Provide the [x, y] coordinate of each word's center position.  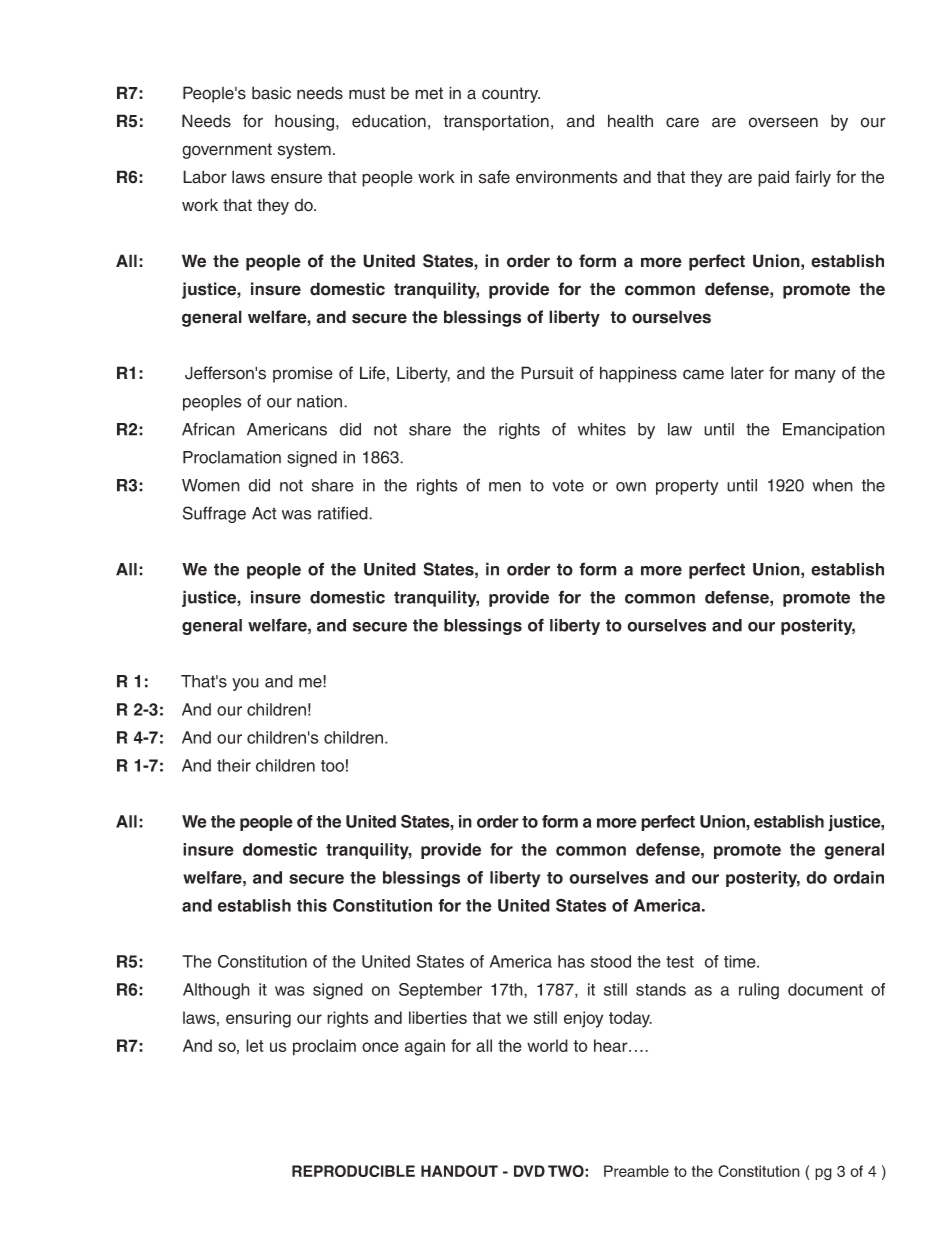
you [245, 684]
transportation [496, 122]
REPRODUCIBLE [353, 1171]
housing [306, 122]
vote [568, 486]
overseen [783, 122]
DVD [529, 1171]
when [832, 485]
